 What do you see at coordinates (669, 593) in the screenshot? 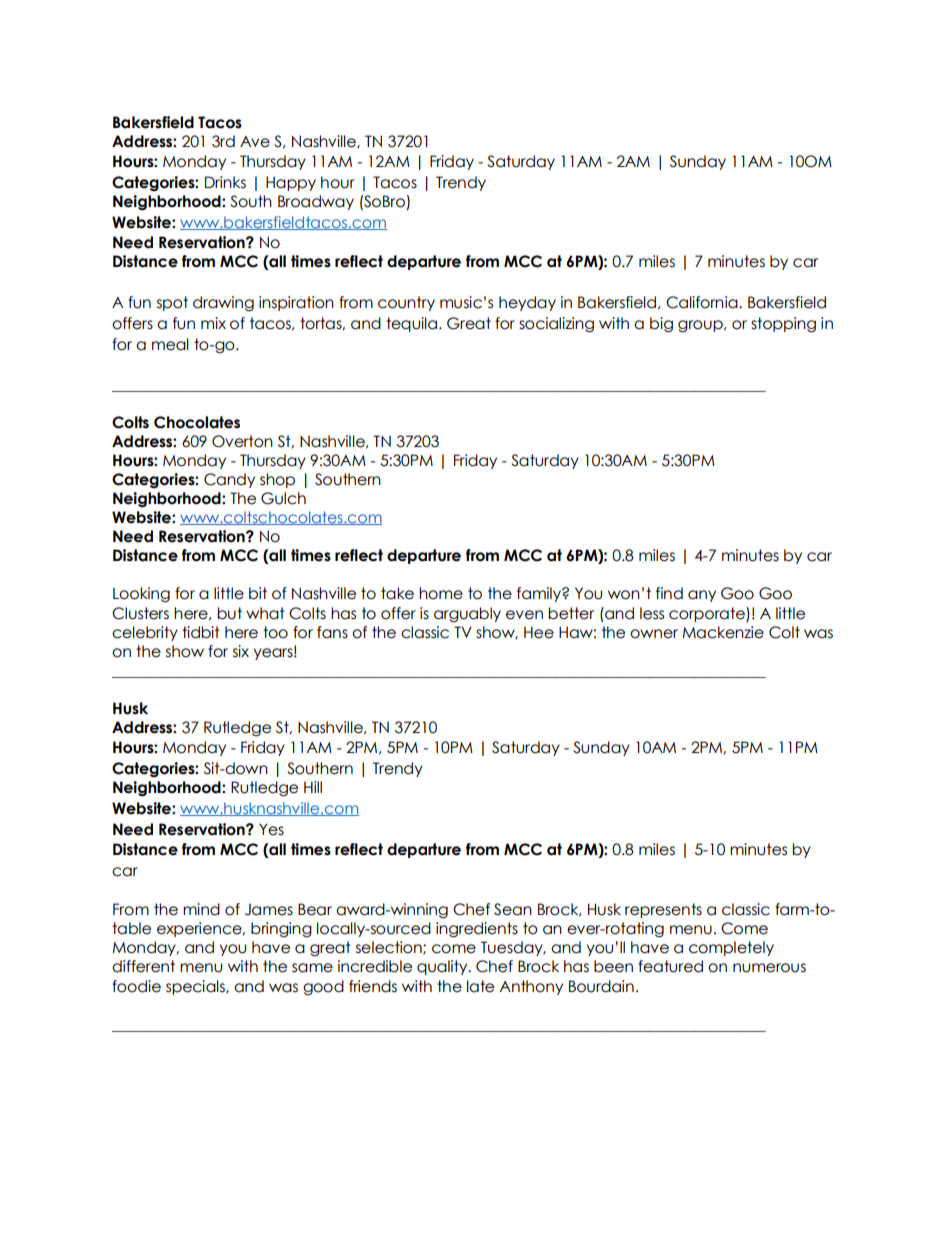
I see `find` at bounding box center [669, 593].
